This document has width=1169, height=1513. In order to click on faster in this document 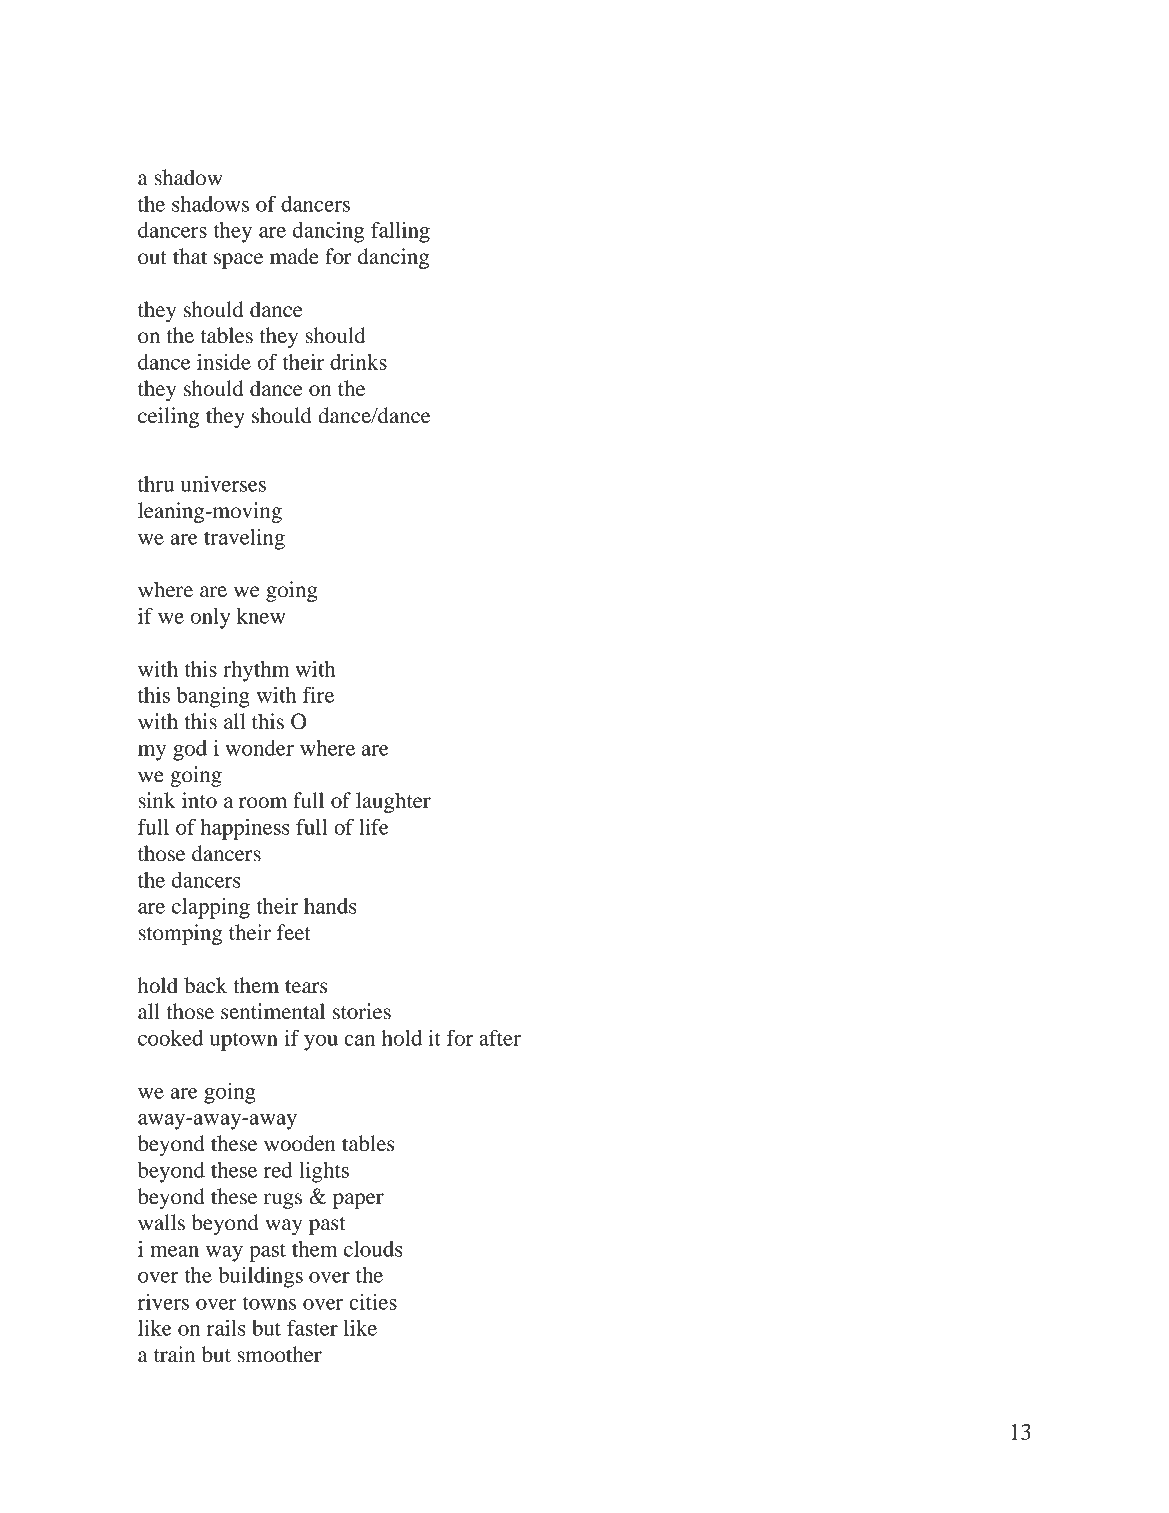, I will do `click(312, 1328)`.
